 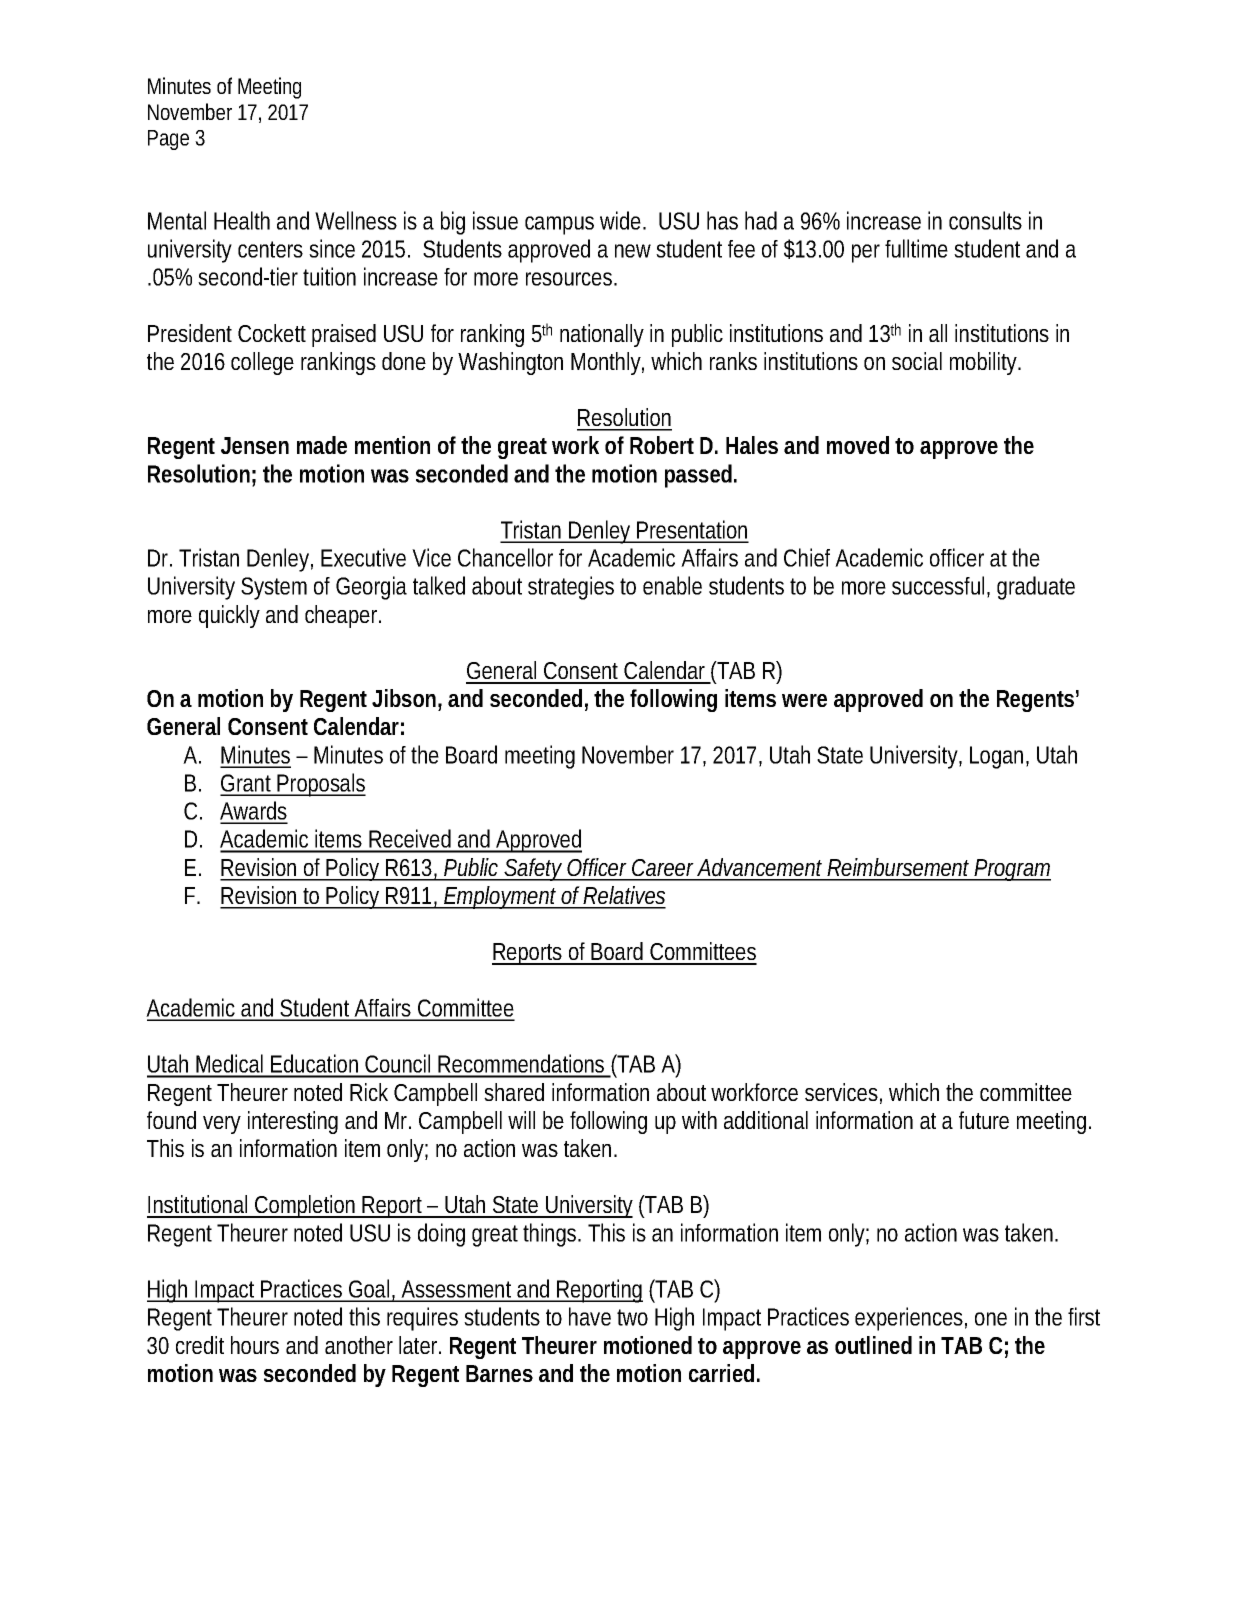 What do you see at coordinates (274, 588) in the screenshot?
I see `System` at bounding box center [274, 588].
